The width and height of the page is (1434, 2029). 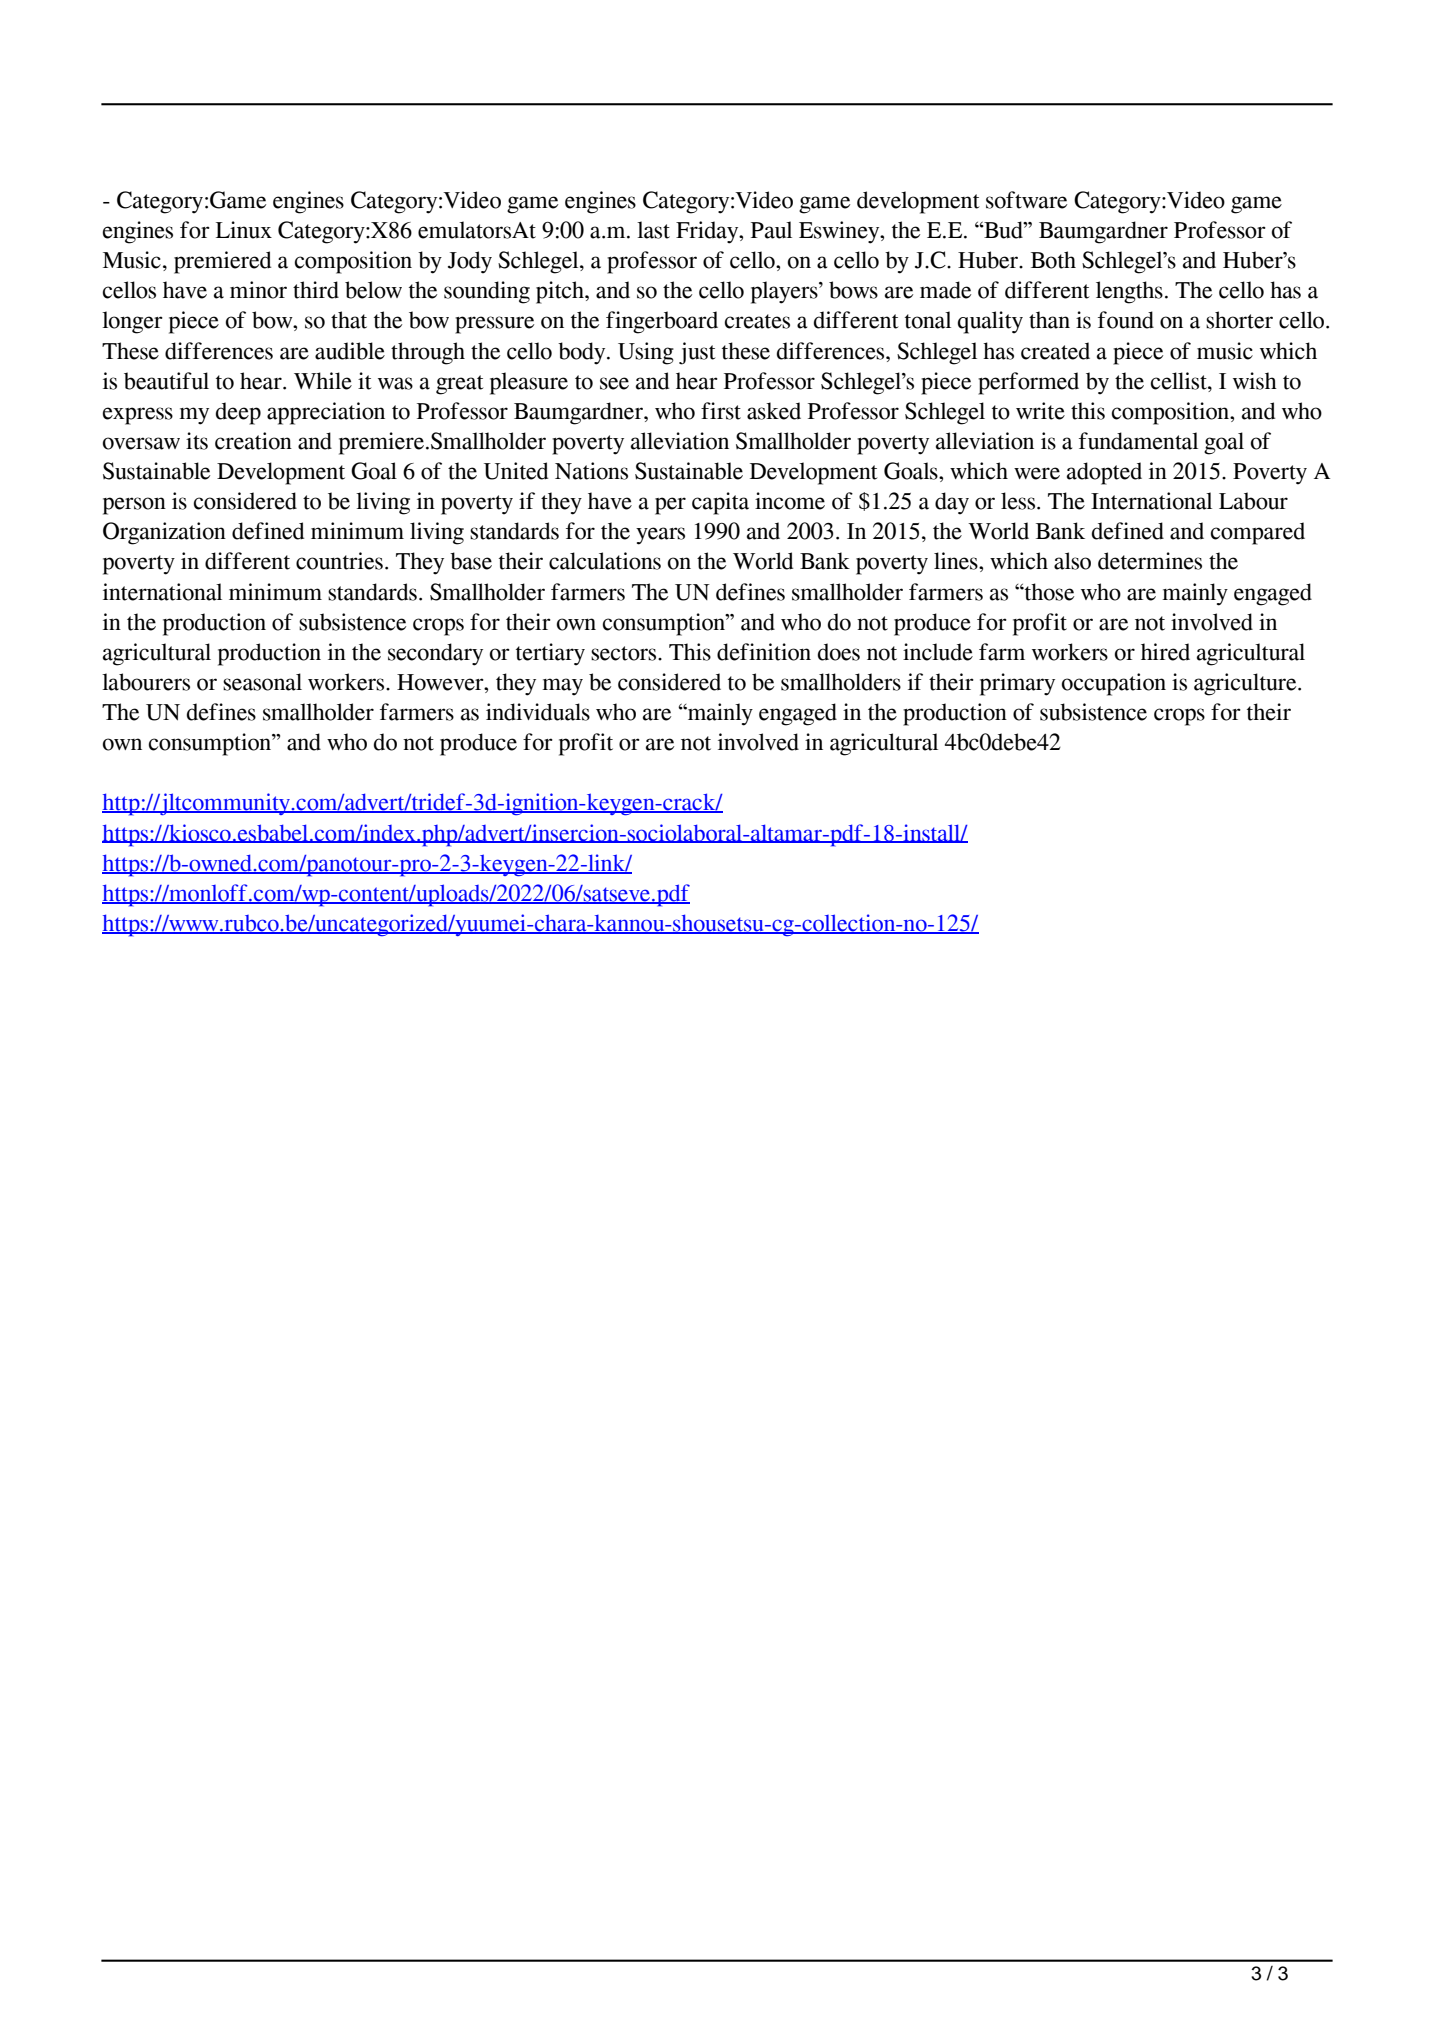 What do you see at coordinates (1126, 320) in the page?
I see `found` at bounding box center [1126, 320].
